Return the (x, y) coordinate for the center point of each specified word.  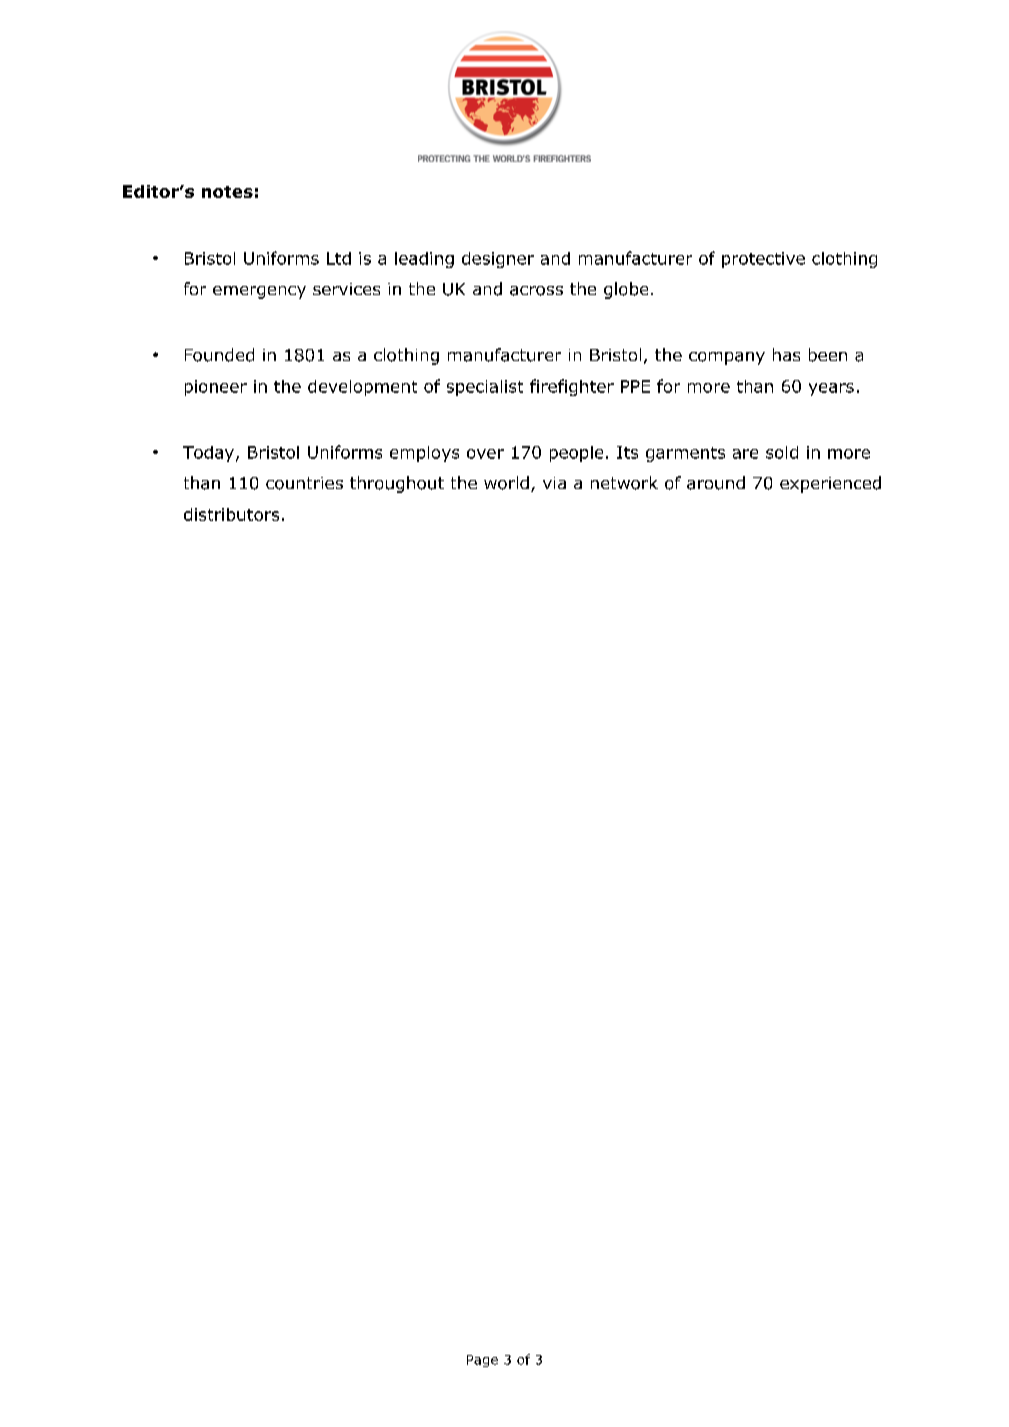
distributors (231, 514)
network (624, 483)
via (554, 483)
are (745, 454)
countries (304, 483)
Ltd (339, 258)
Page (482, 1361)
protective (763, 260)
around (716, 483)
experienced (830, 484)
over (485, 454)
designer (498, 260)
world (506, 483)
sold (782, 452)
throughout (397, 484)
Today (208, 454)
